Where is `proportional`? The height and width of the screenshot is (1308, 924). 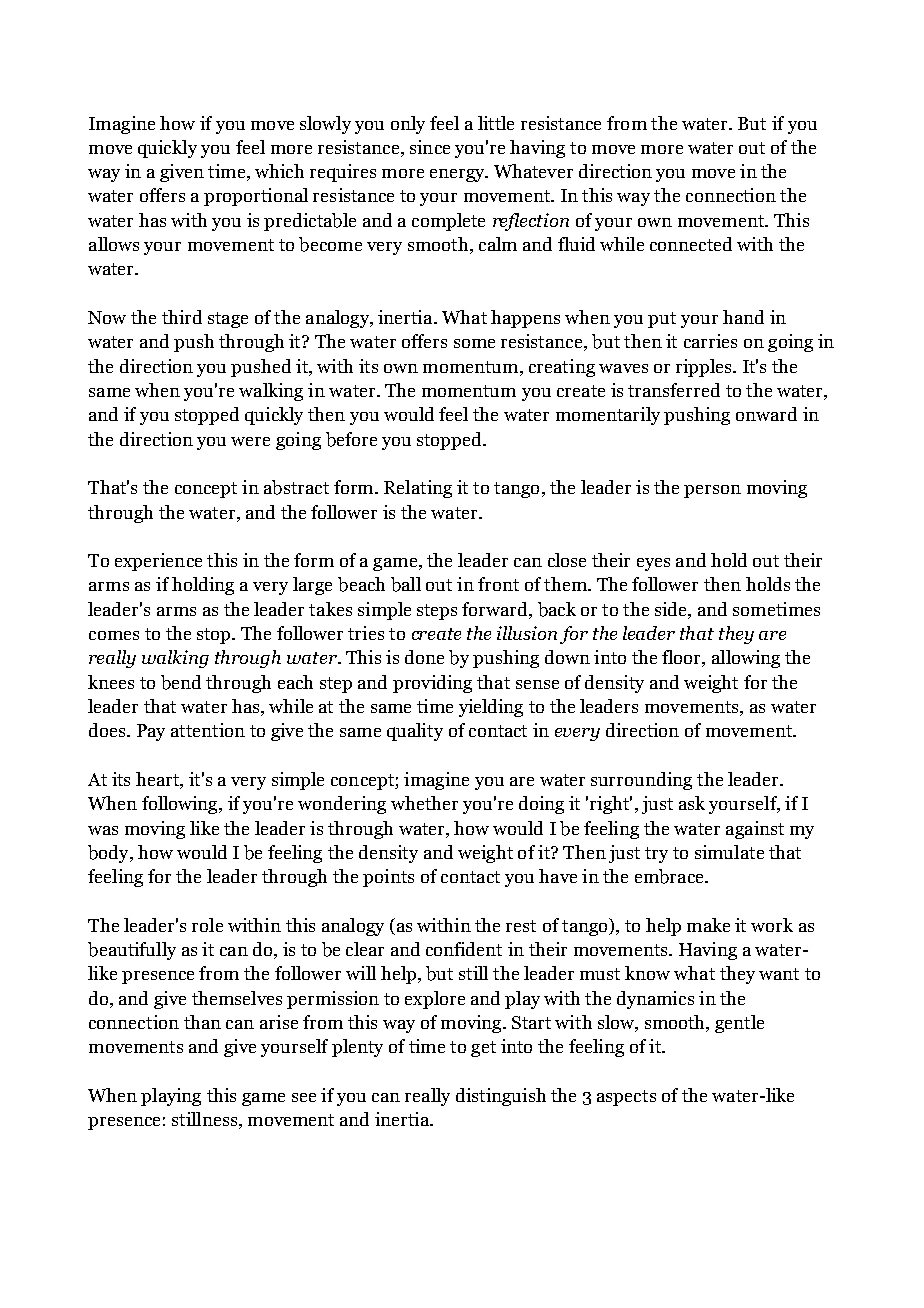 proportional is located at coordinates (256, 197).
